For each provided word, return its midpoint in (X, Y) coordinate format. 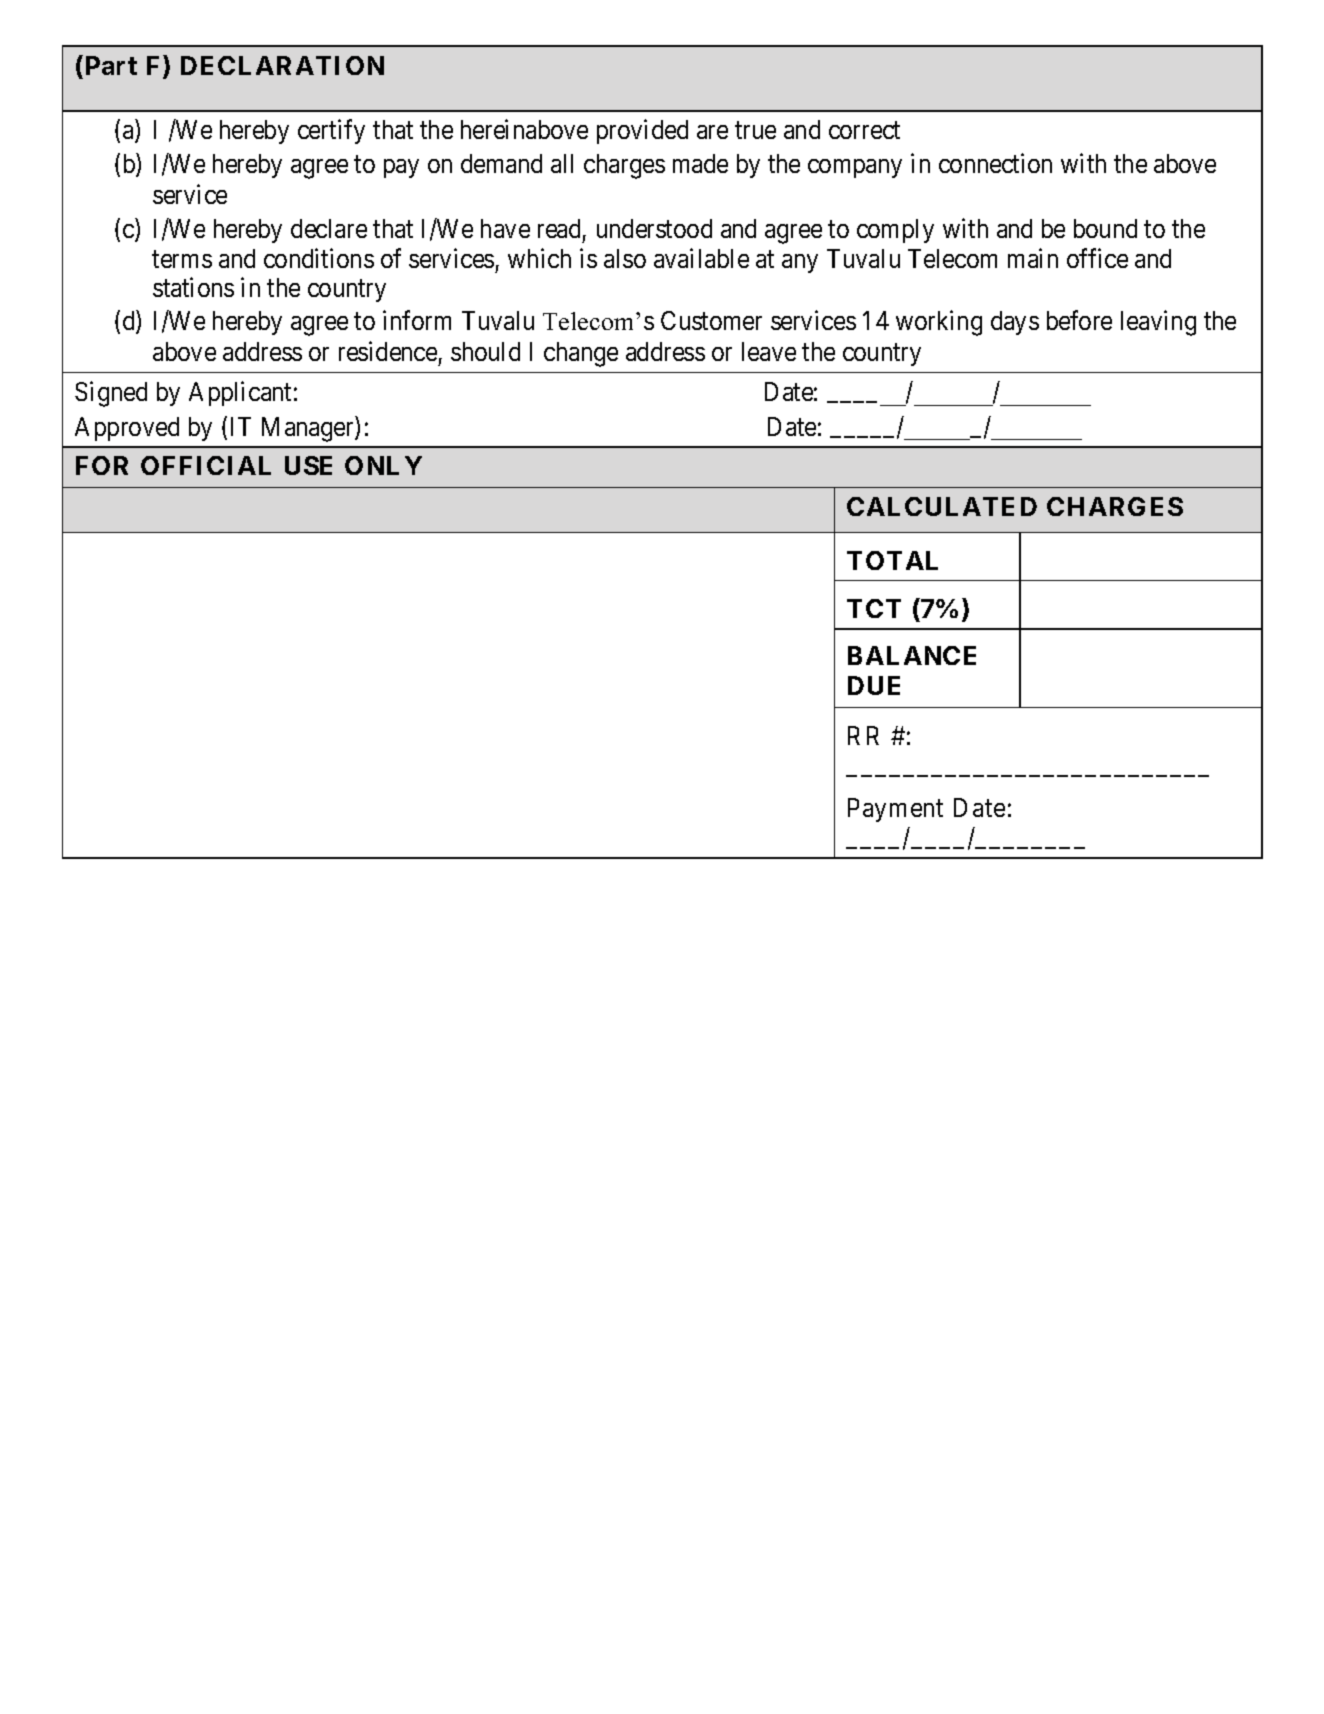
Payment (895, 810)
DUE (874, 685)
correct (864, 130)
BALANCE (912, 655)
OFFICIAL (206, 465)
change (581, 354)
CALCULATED (942, 506)
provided (642, 132)
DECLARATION (282, 65)
